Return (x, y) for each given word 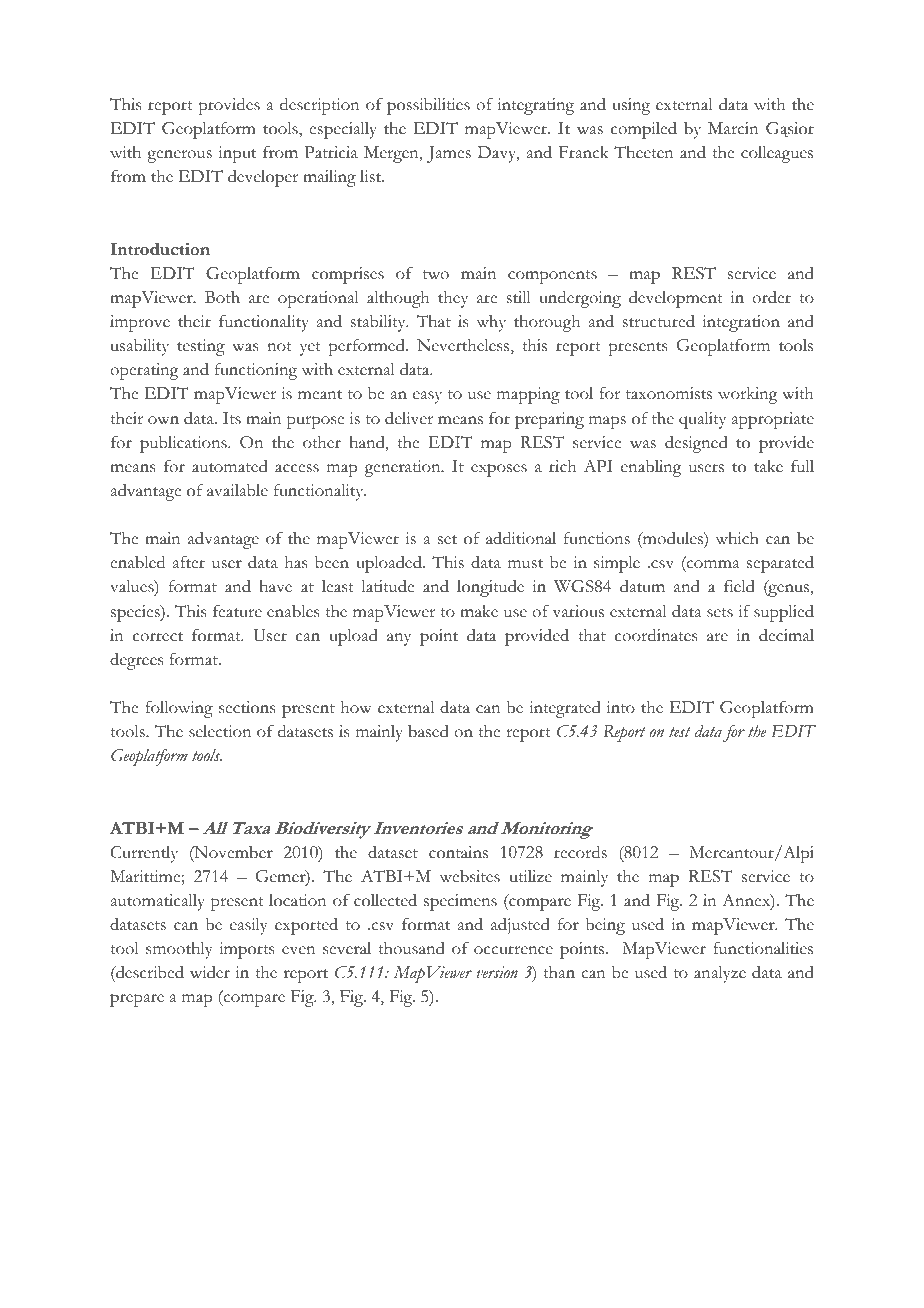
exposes (499, 470)
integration (741, 323)
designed (696, 444)
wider (210, 972)
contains (458, 852)
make (479, 611)
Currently (144, 854)
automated (230, 466)
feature (237, 611)
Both (222, 297)
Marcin (733, 128)
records (580, 852)
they (453, 299)
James (449, 154)
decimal (786, 635)
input (237, 154)
